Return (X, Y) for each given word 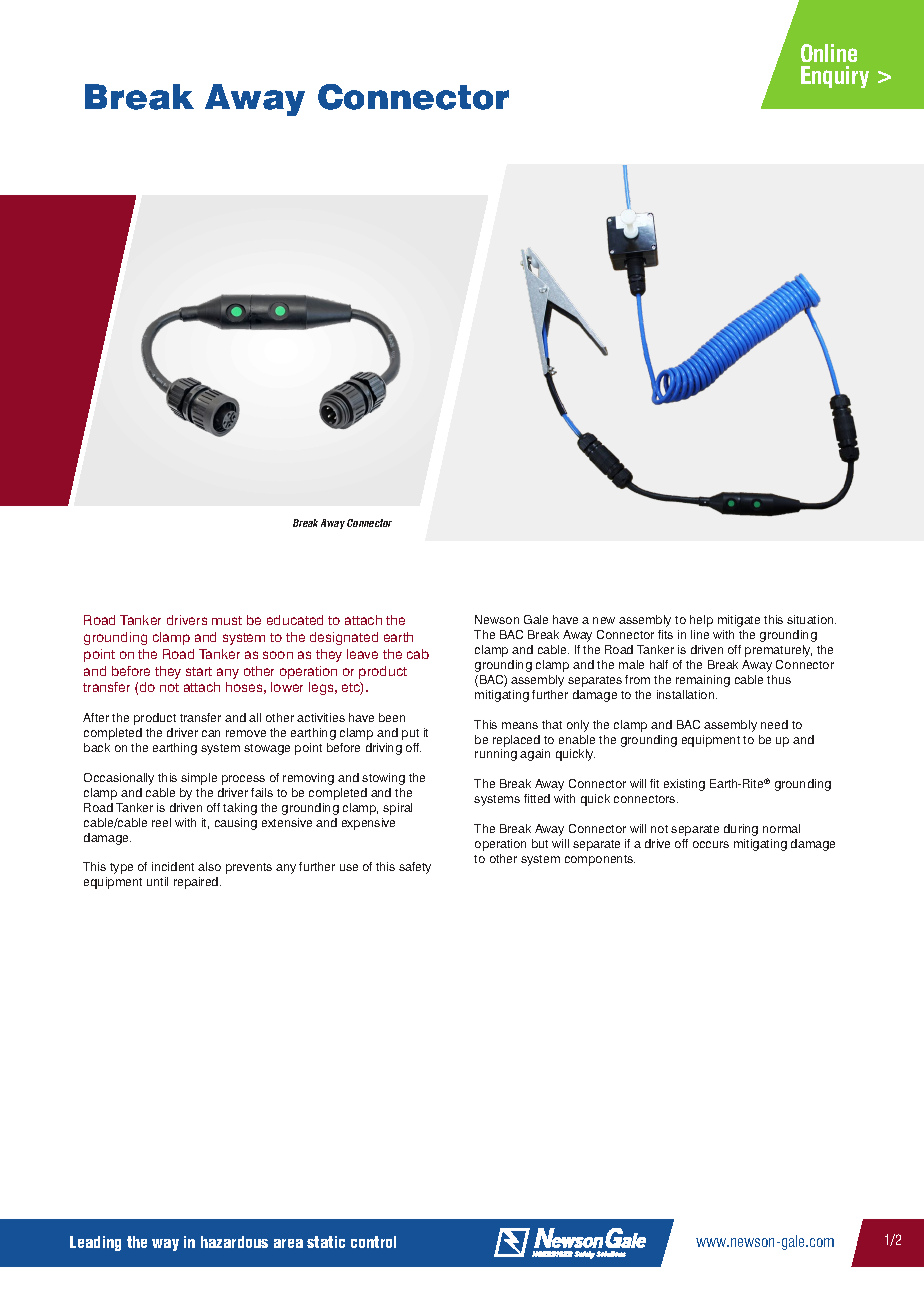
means (520, 725)
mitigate (739, 621)
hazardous (234, 1242)
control (373, 1242)
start (199, 671)
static (326, 1242)
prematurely (778, 651)
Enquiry (835, 77)
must (227, 620)
